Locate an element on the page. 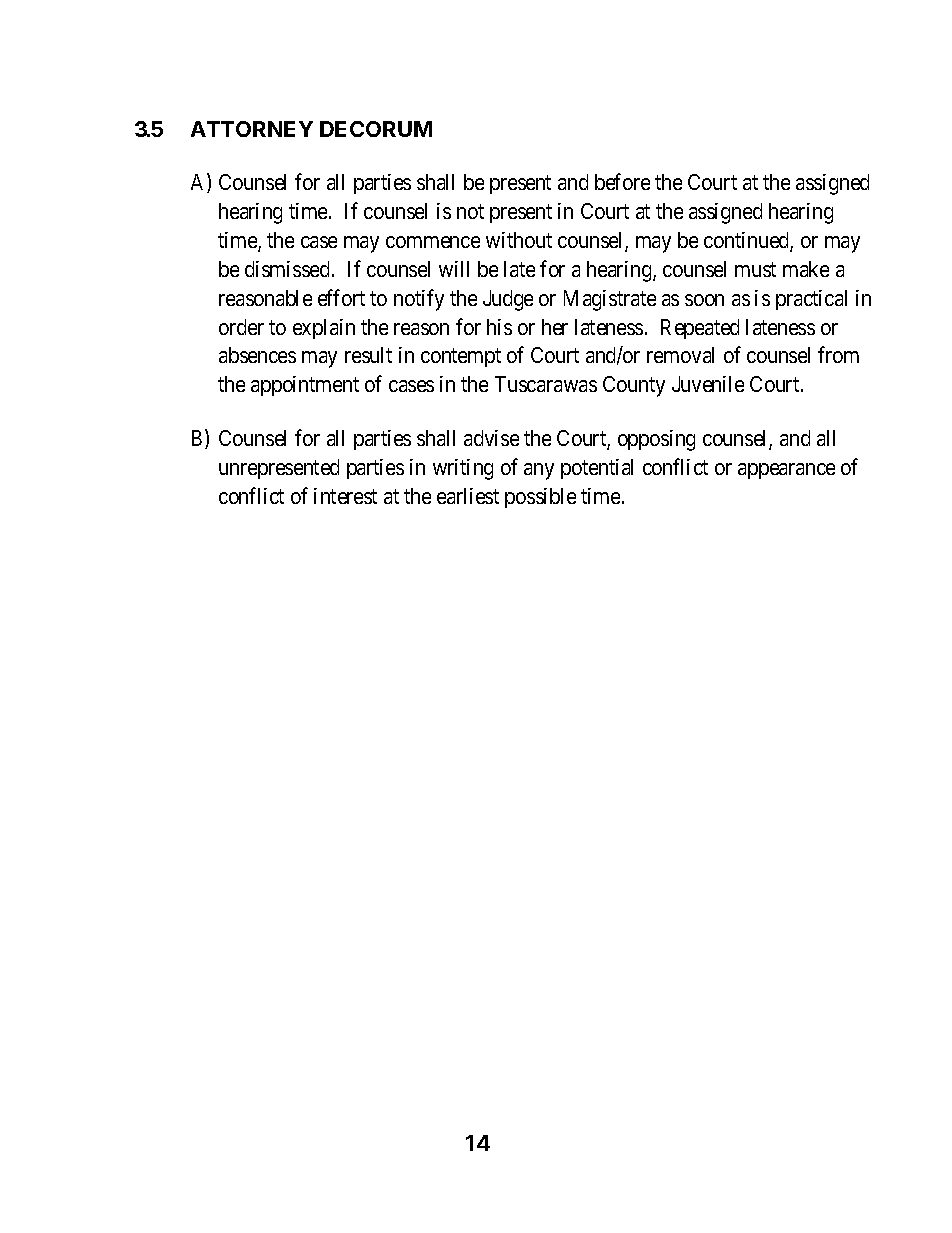  practical is located at coordinates (811, 300).
